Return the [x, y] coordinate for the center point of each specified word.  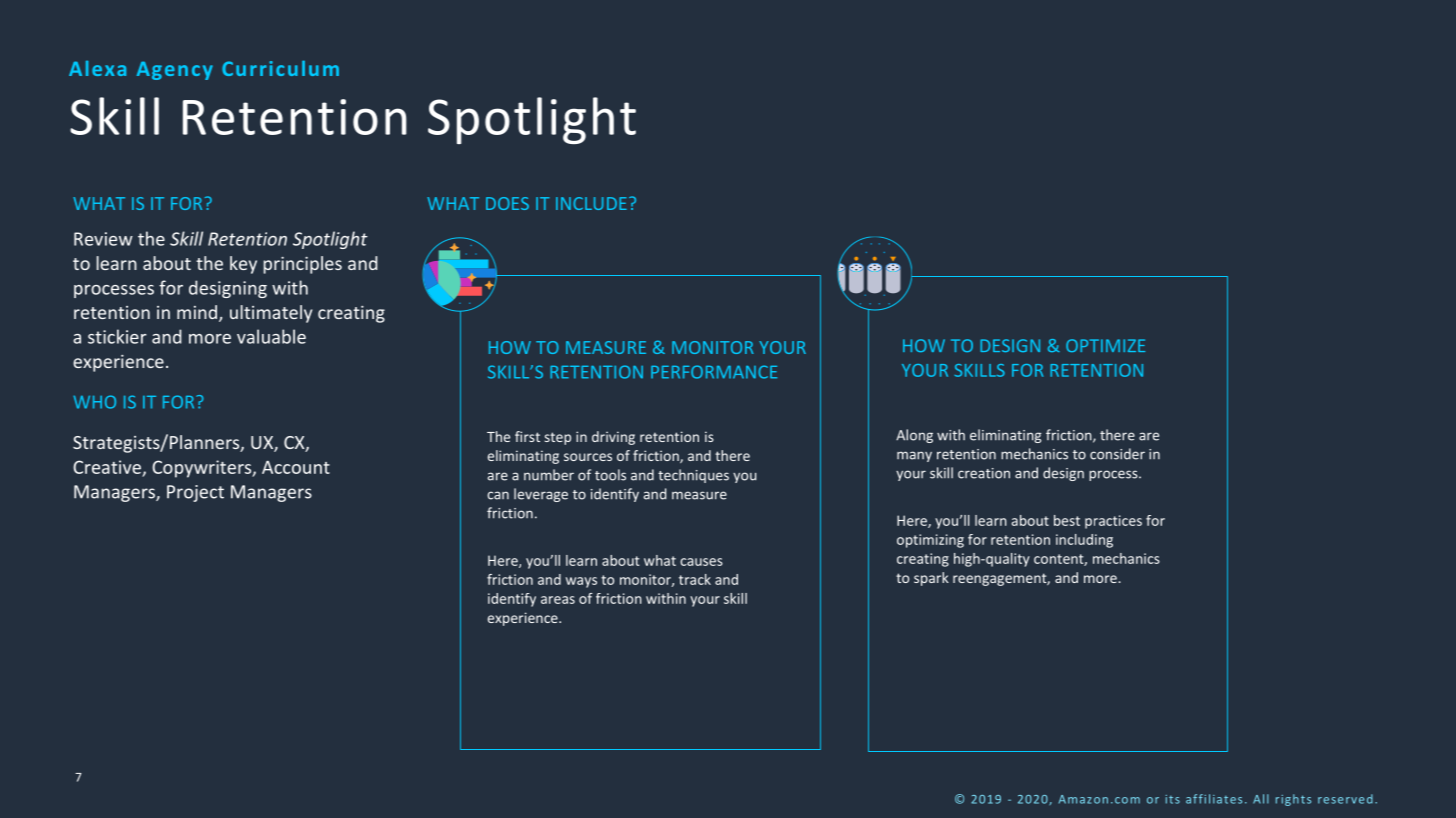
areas [558, 600]
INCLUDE [591, 203]
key [243, 265]
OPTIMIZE [1105, 345]
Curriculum [280, 68]
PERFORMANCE [714, 372]
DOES [507, 203]
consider [1117, 454]
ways [581, 582]
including [1084, 541]
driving [613, 438]
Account [296, 467]
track [695, 579]
